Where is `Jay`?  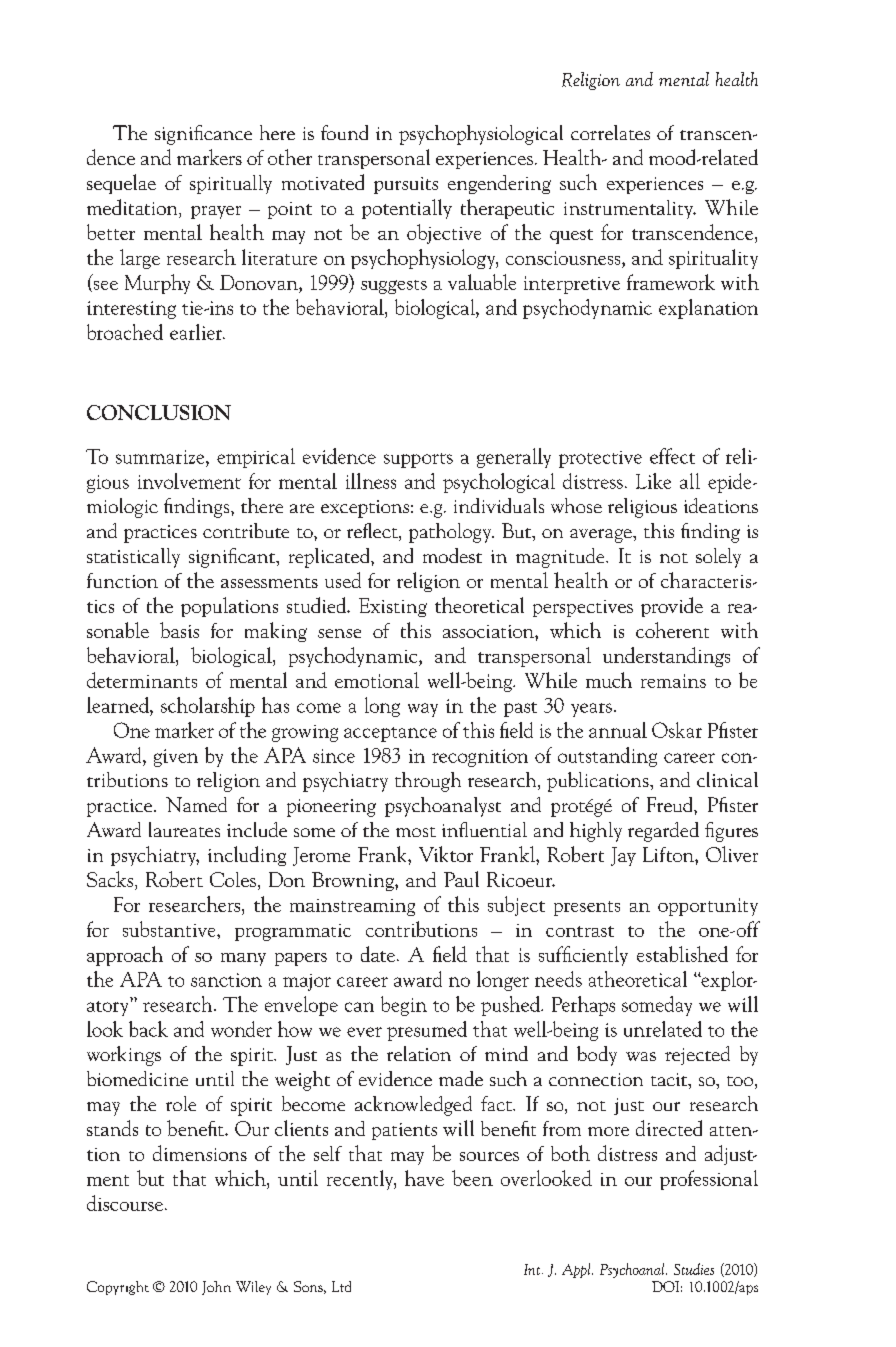 Jay is located at coordinates (623, 856).
